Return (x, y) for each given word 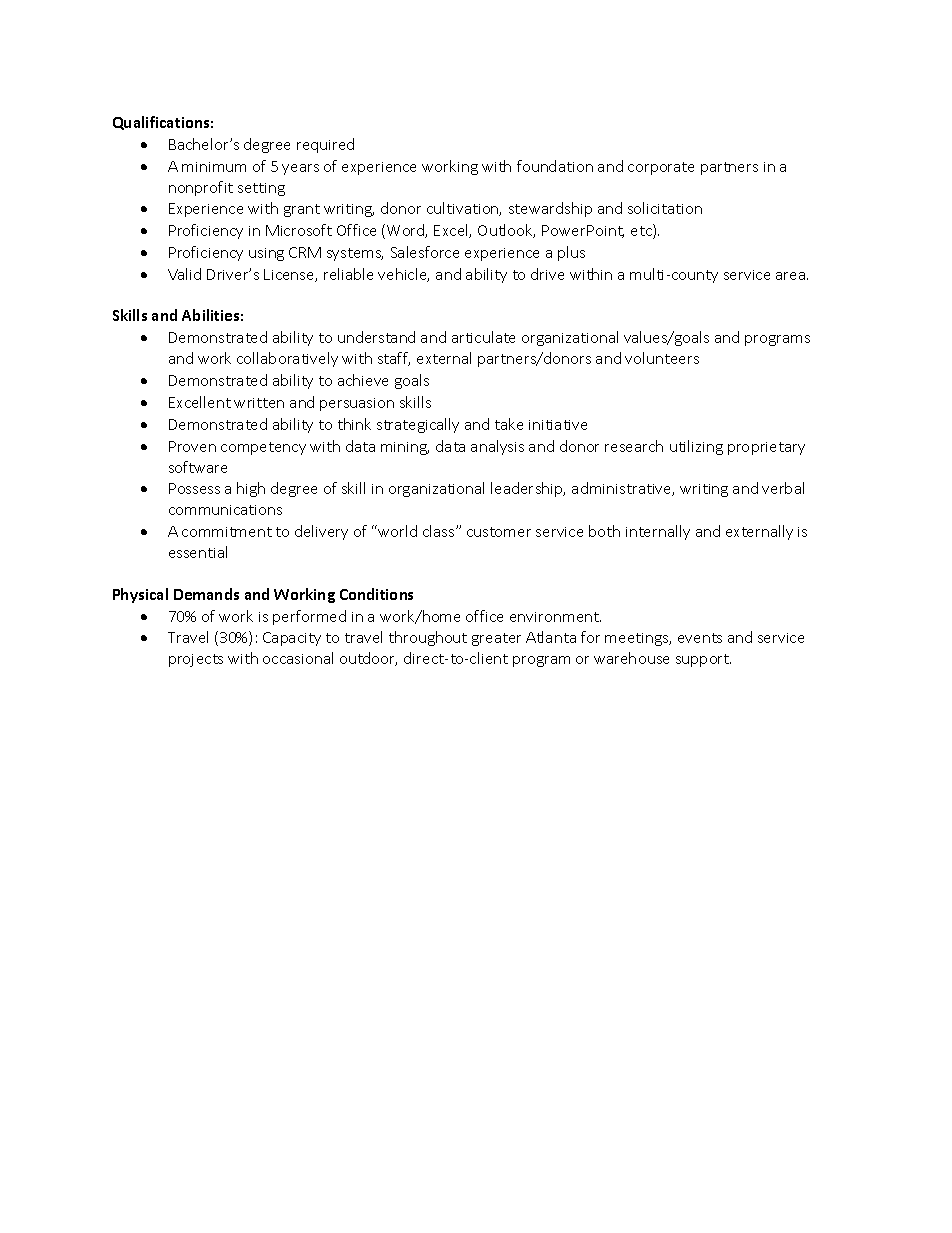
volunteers (662, 358)
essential (198, 552)
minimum (214, 167)
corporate (661, 168)
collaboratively (287, 359)
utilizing (696, 447)
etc (642, 231)
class (440, 531)
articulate (483, 337)
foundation (555, 166)
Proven (192, 446)
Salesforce (425, 252)
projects (196, 660)
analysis (497, 447)
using (266, 254)
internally (658, 532)
